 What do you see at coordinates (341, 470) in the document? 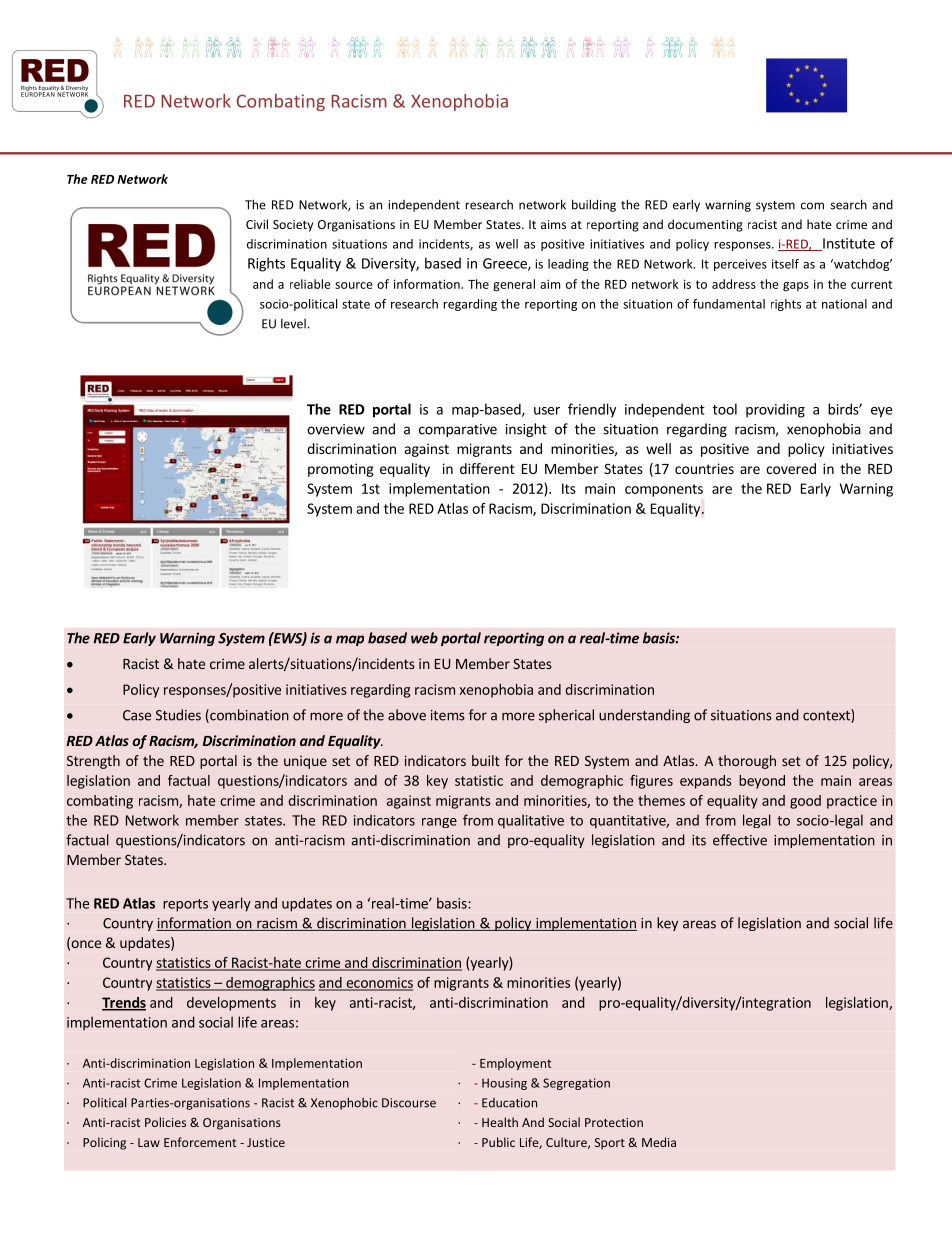
I see `promoting` at bounding box center [341, 470].
